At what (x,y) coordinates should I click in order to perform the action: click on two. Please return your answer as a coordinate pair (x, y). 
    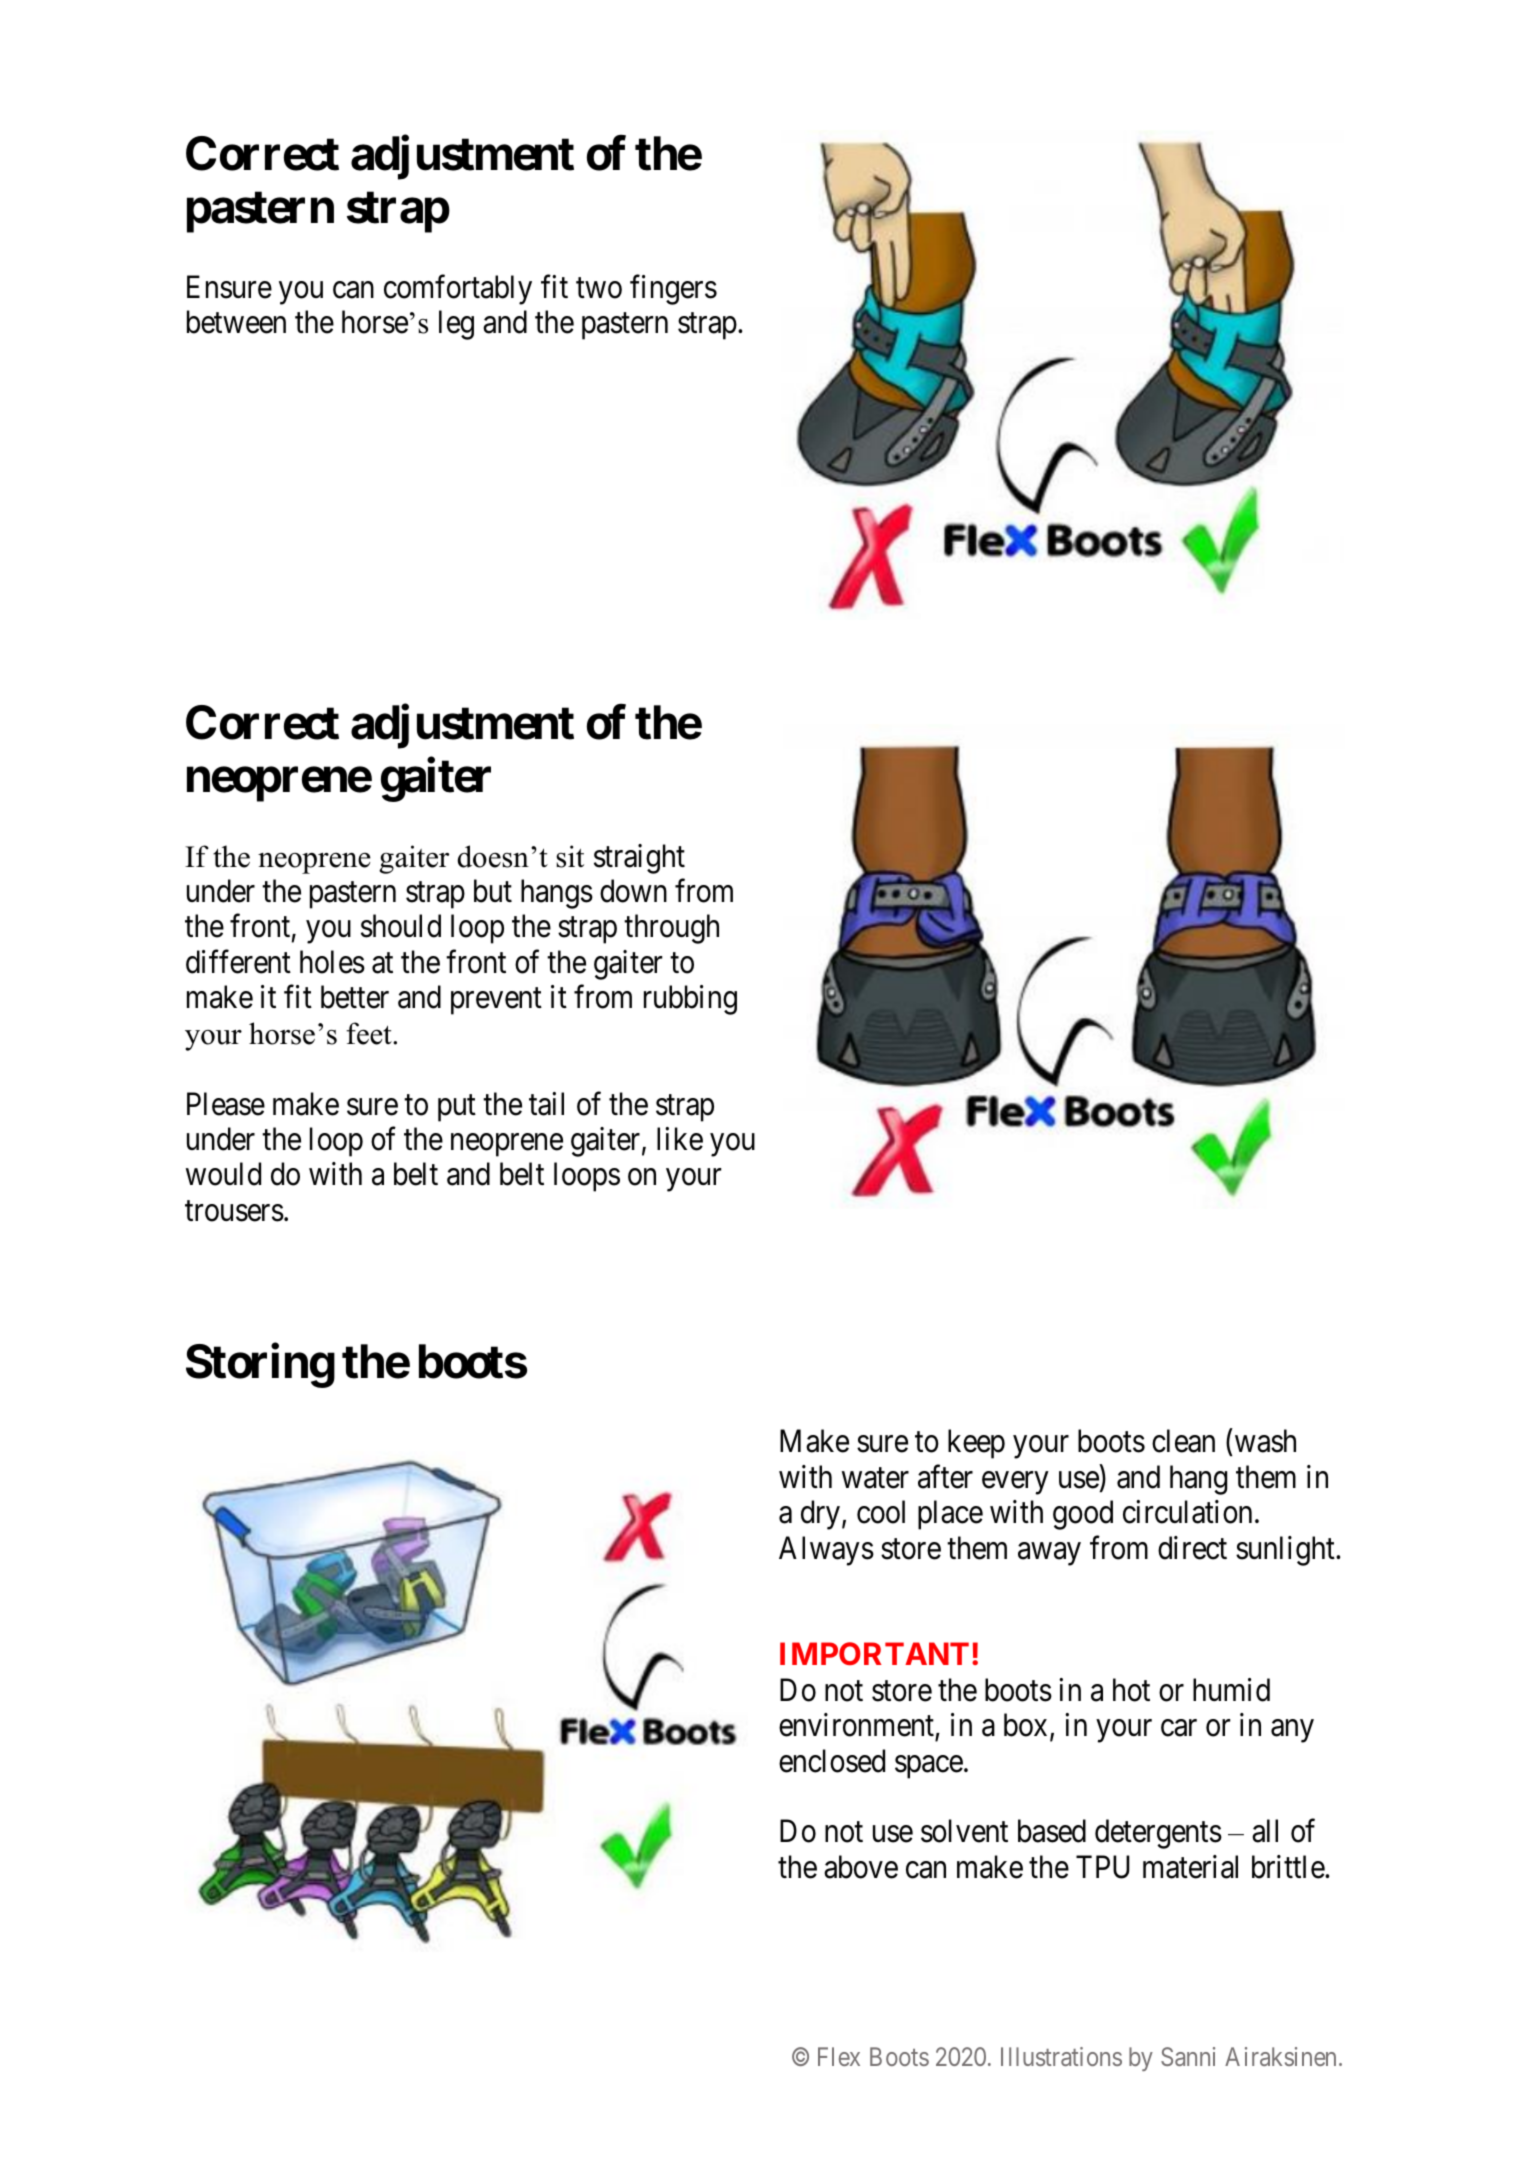
    Looking at the image, I should click on (599, 288).
